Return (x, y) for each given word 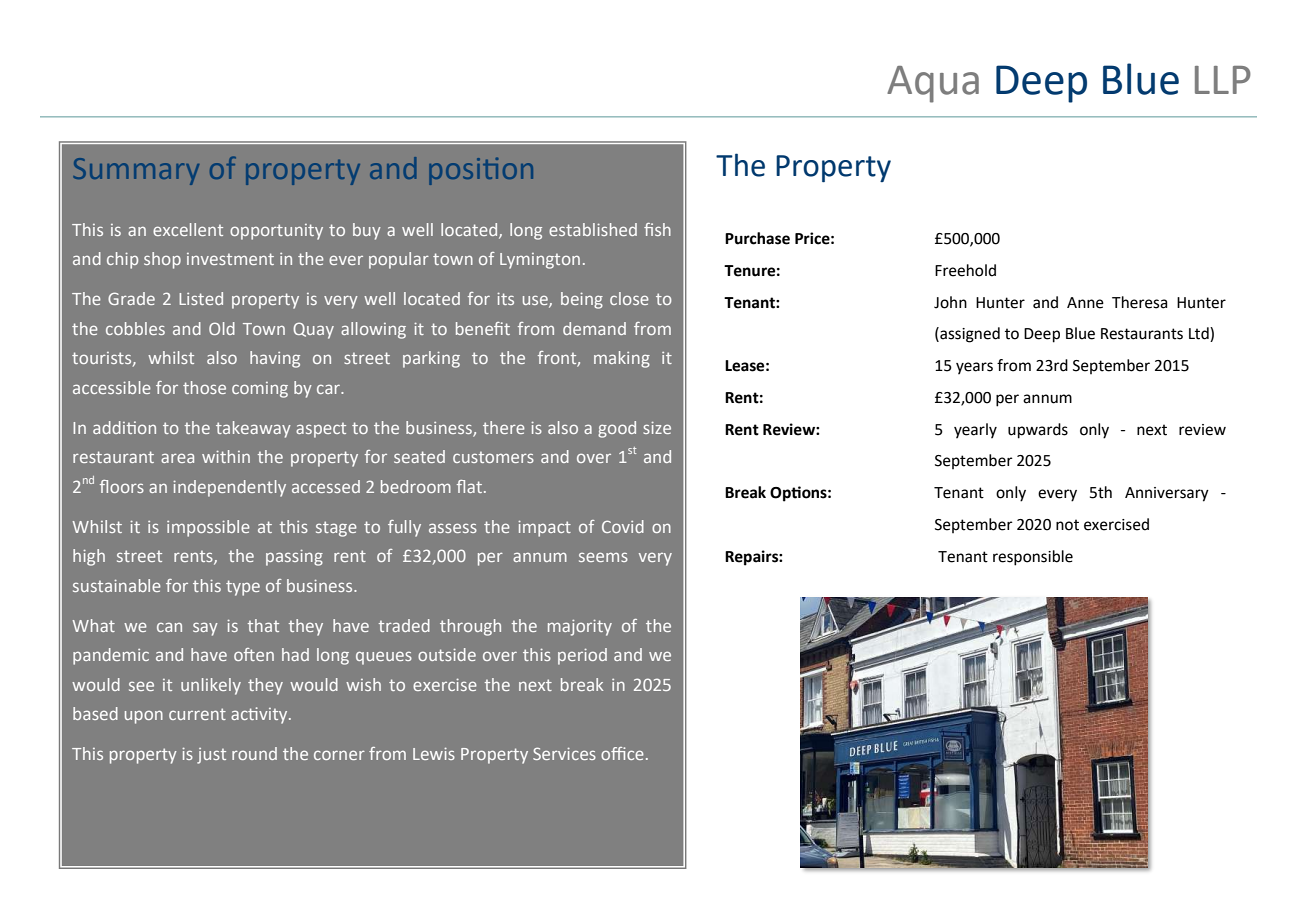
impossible (208, 528)
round (254, 753)
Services (564, 753)
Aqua (933, 84)
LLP (1223, 80)
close (629, 298)
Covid (623, 526)
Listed (201, 298)
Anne (1085, 303)
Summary (136, 171)
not (1067, 525)
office (622, 753)
